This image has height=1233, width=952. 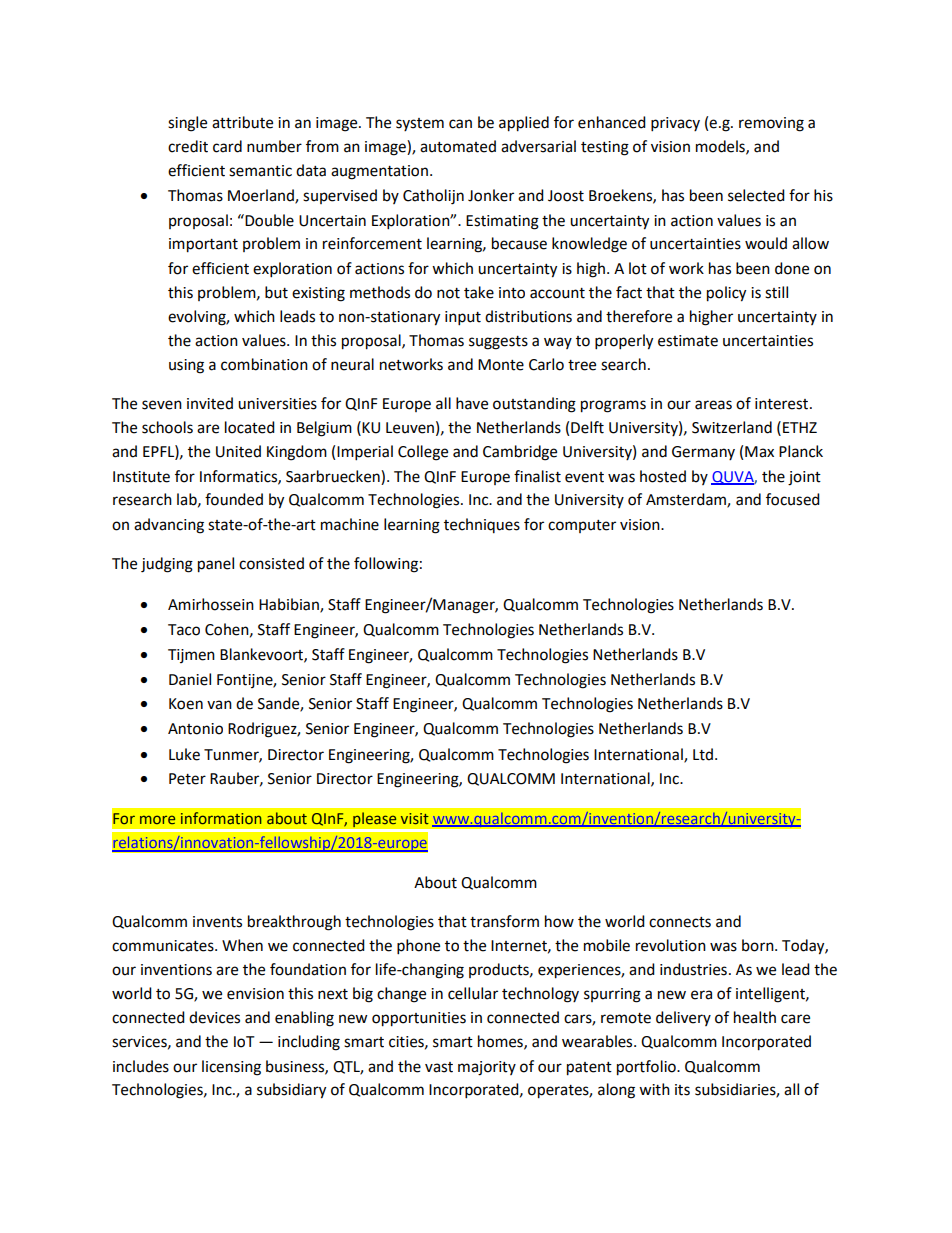 I want to click on automated, so click(x=458, y=146).
